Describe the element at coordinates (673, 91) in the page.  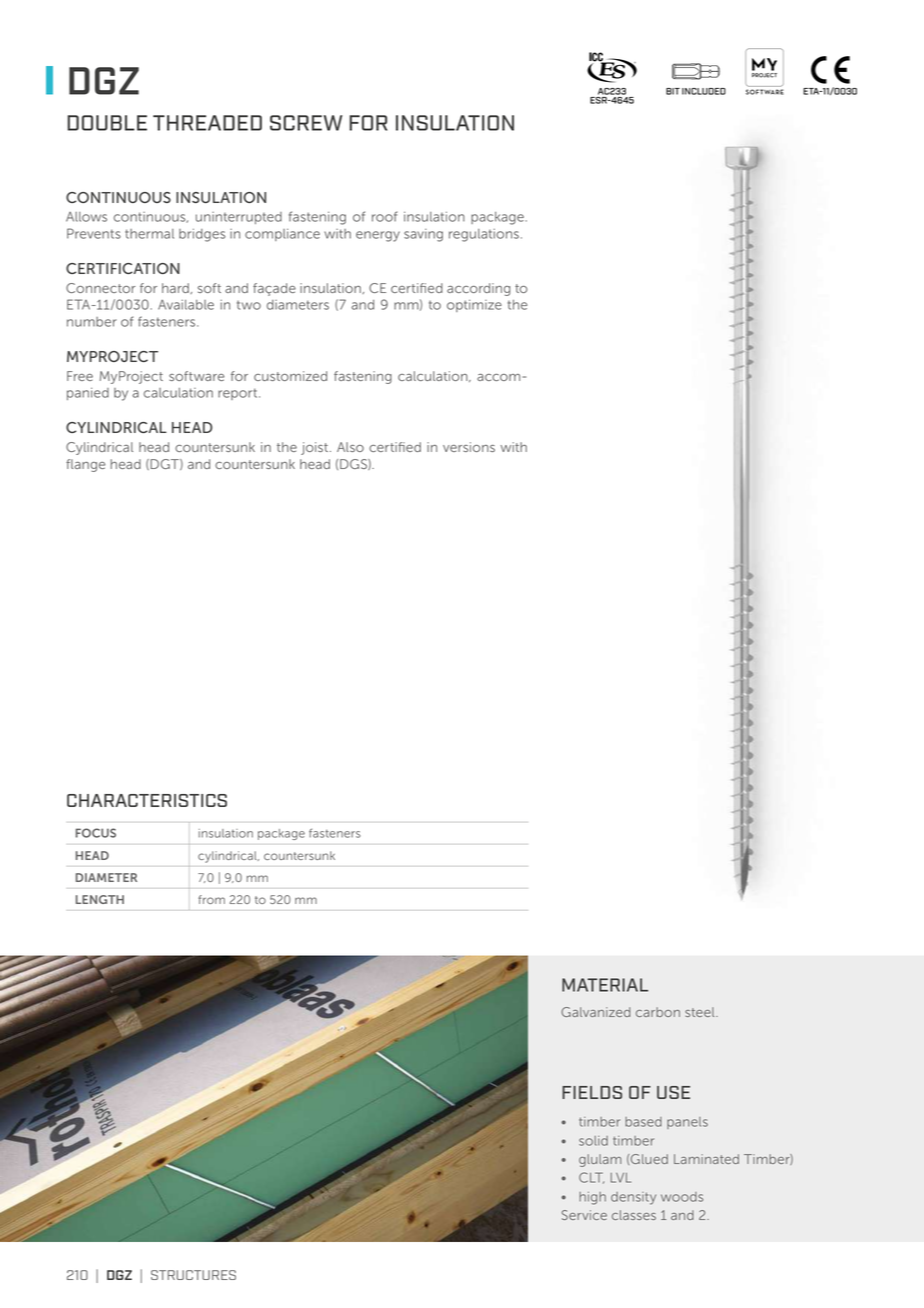
I see `BIT` at that location.
